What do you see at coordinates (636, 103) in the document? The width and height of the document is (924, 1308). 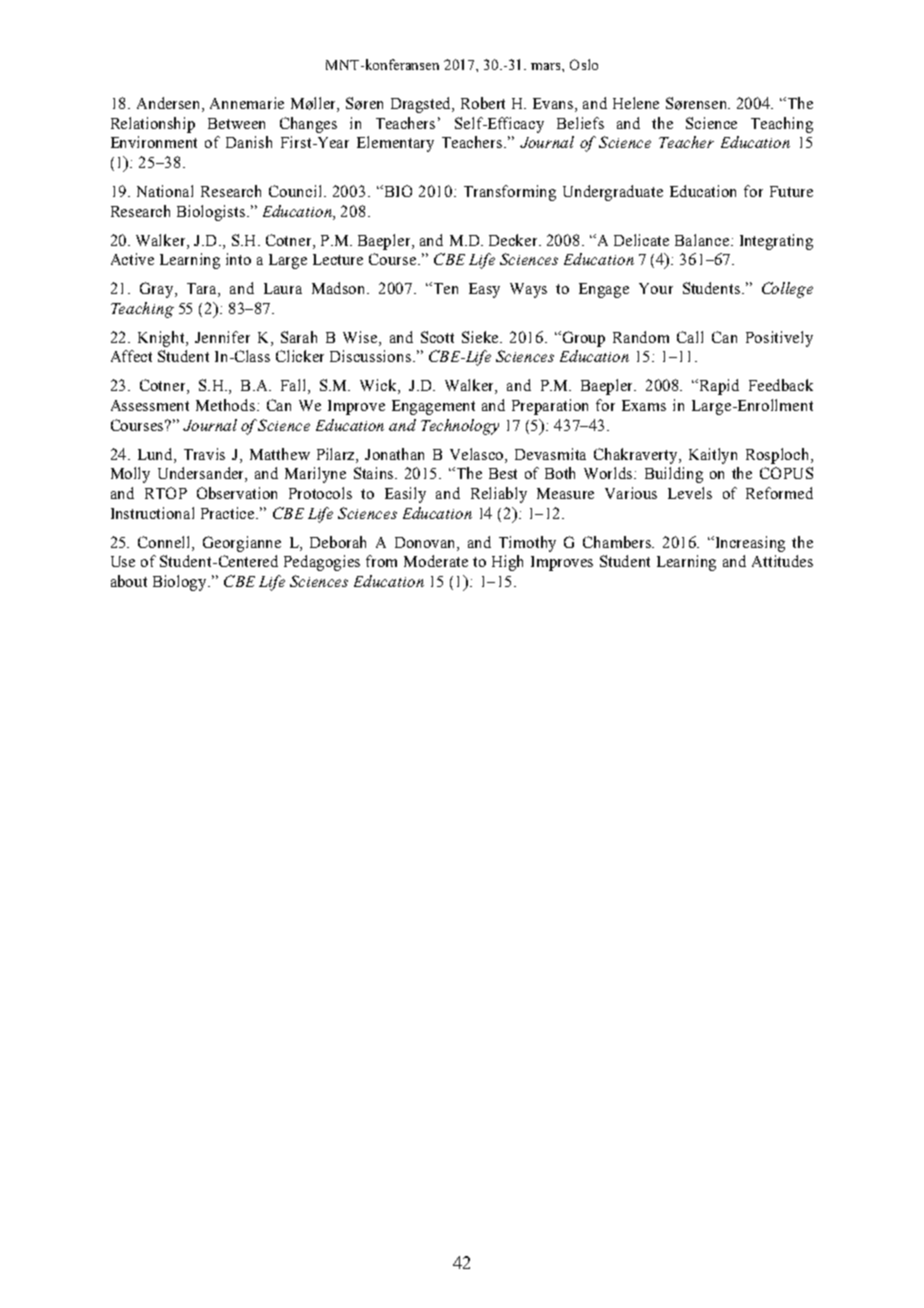 I see `Helene` at bounding box center [636, 103].
